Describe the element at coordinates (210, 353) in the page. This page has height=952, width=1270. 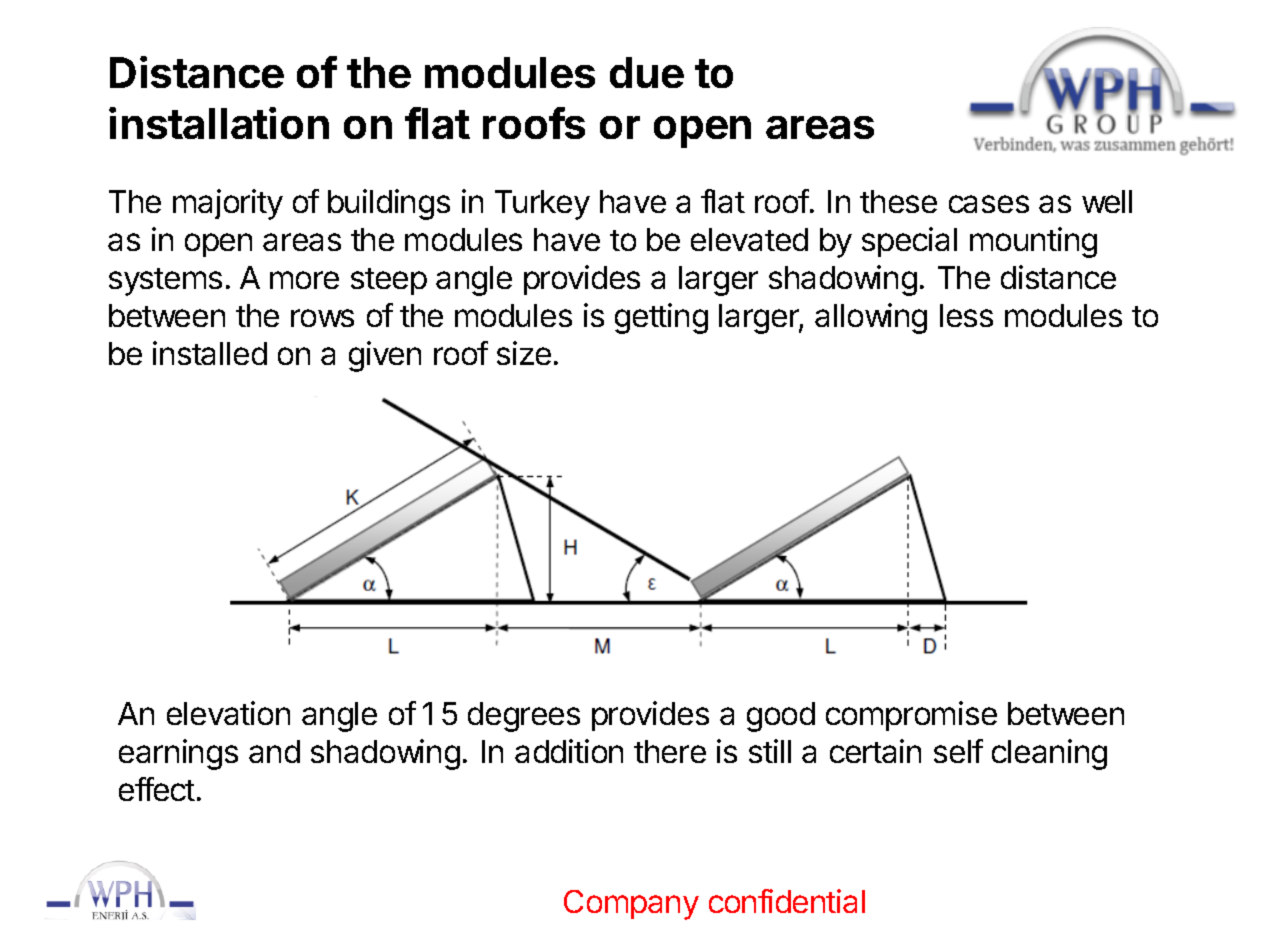
I see `installed` at that location.
